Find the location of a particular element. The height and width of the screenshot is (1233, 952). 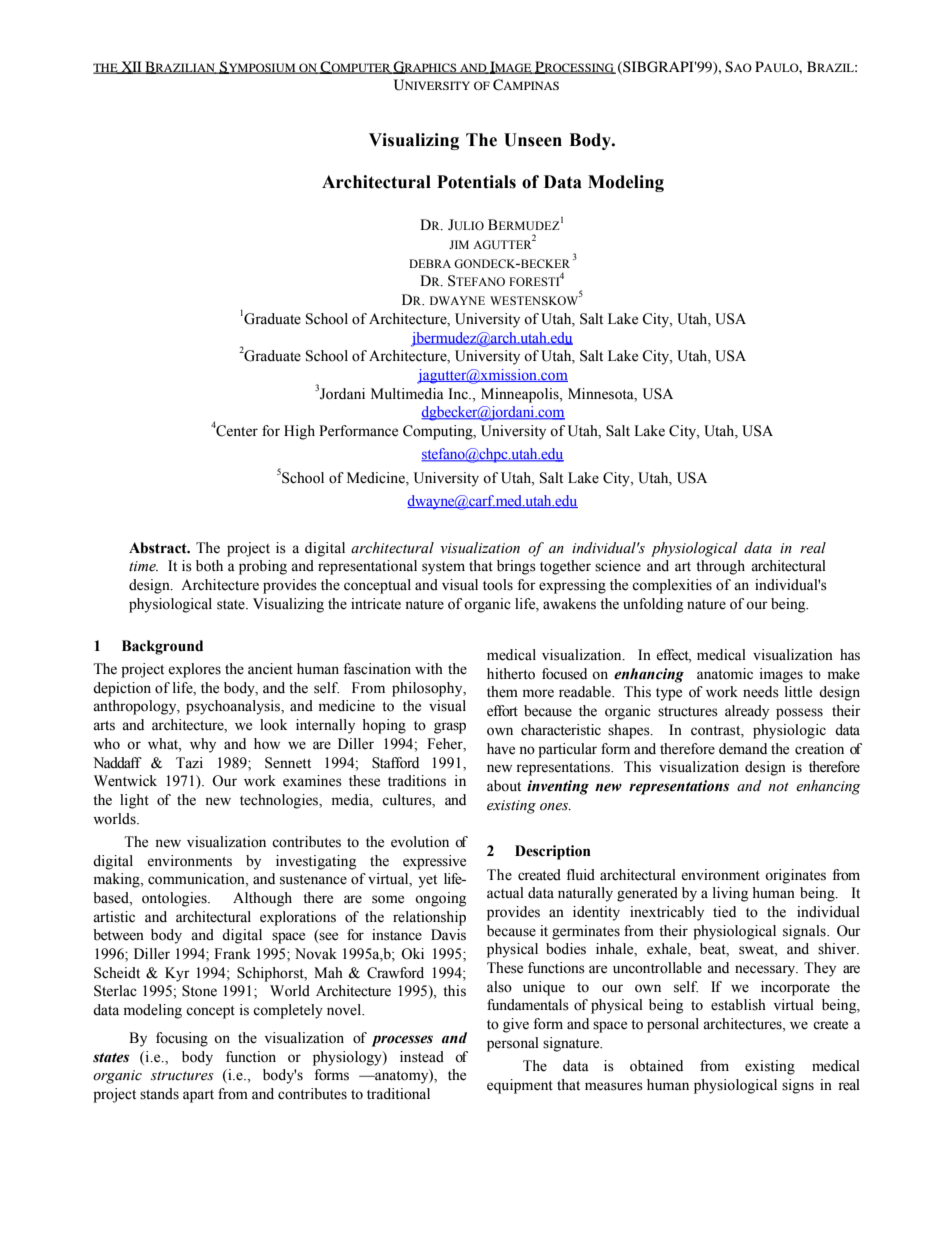

Unseen is located at coordinates (533, 140).
